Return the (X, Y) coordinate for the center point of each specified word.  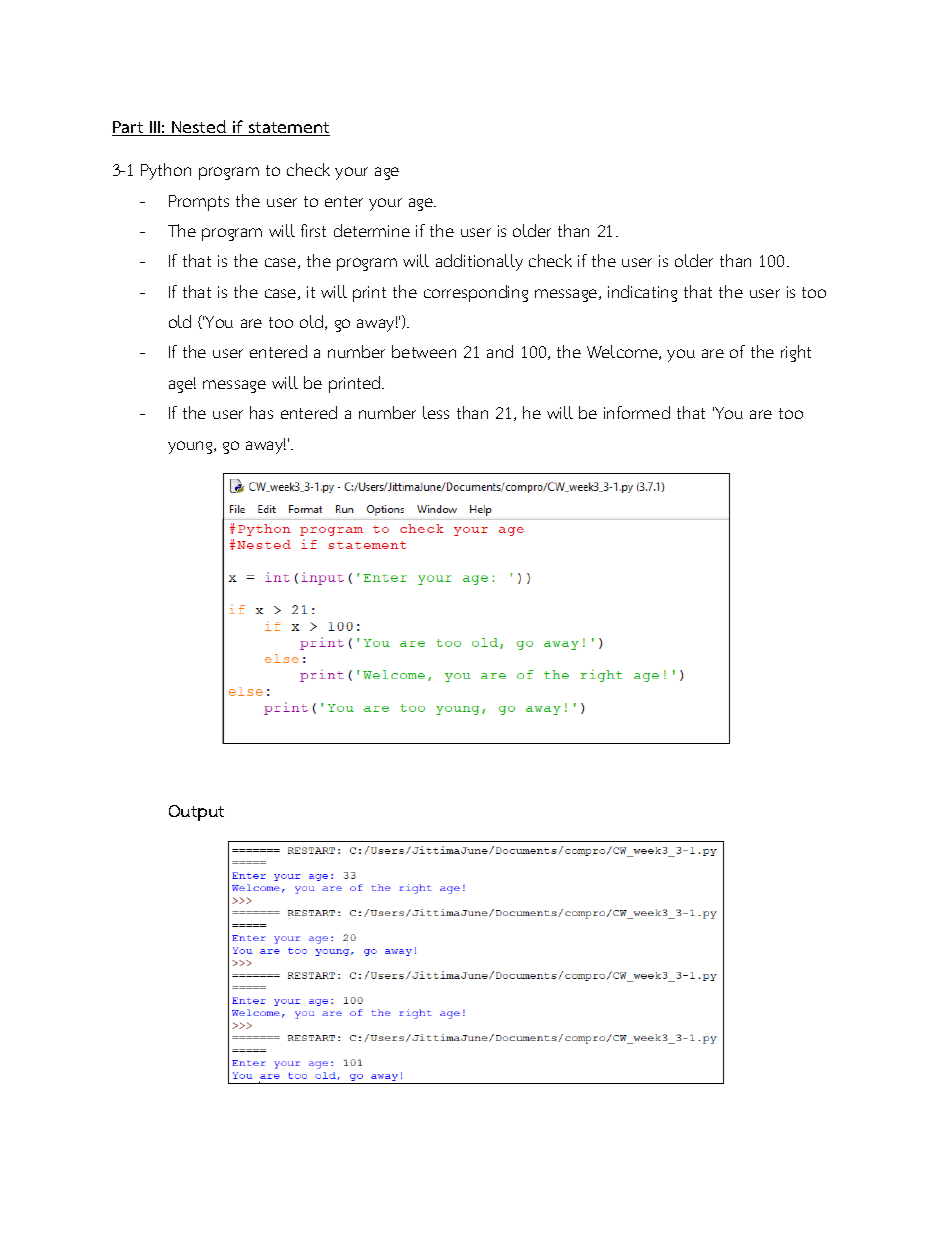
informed (637, 412)
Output (196, 813)
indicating (642, 293)
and (500, 351)
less (436, 412)
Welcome (623, 352)
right (796, 353)
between (424, 351)
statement (288, 129)
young (191, 447)
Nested (199, 128)
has (261, 412)
